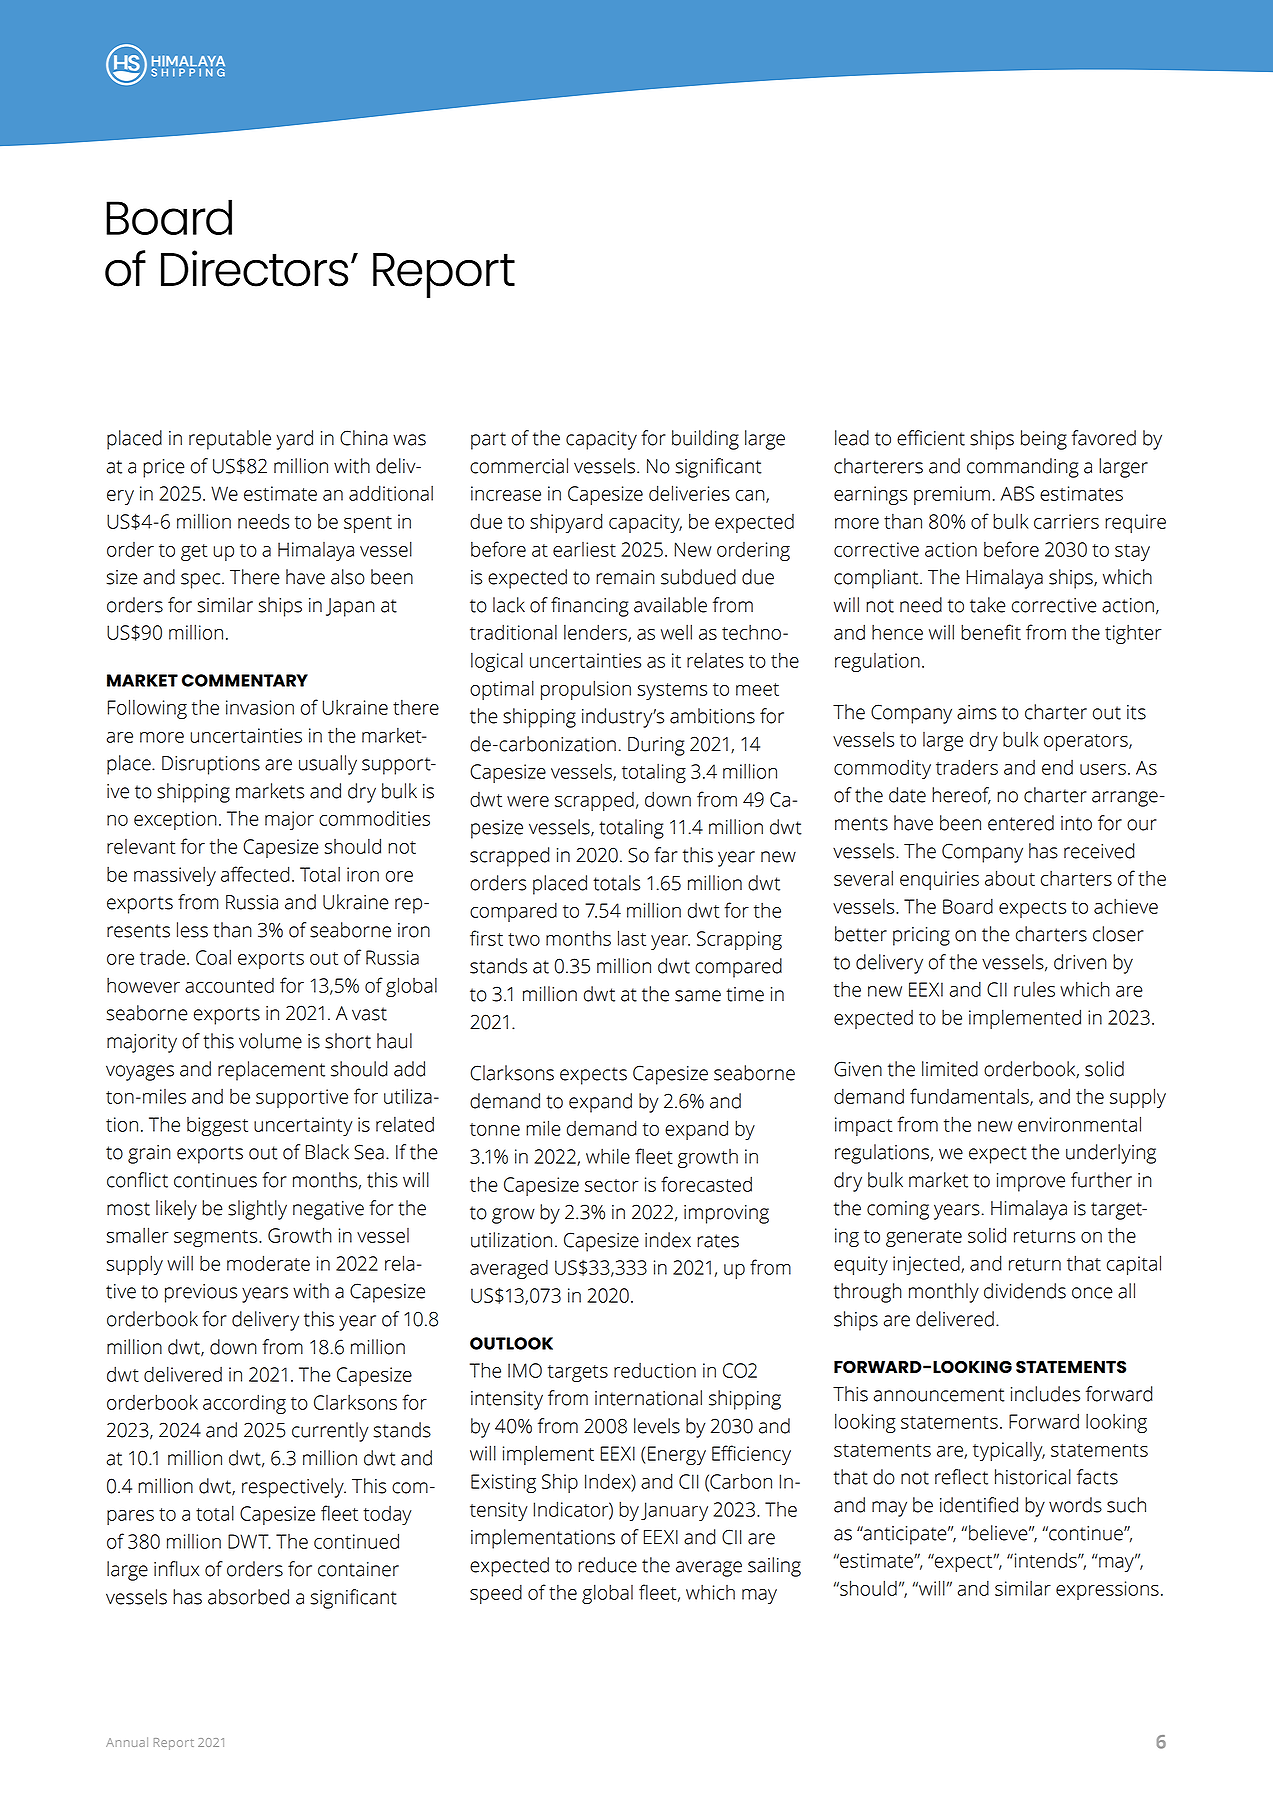  I want to click on COMMENTARY, so click(245, 680).
